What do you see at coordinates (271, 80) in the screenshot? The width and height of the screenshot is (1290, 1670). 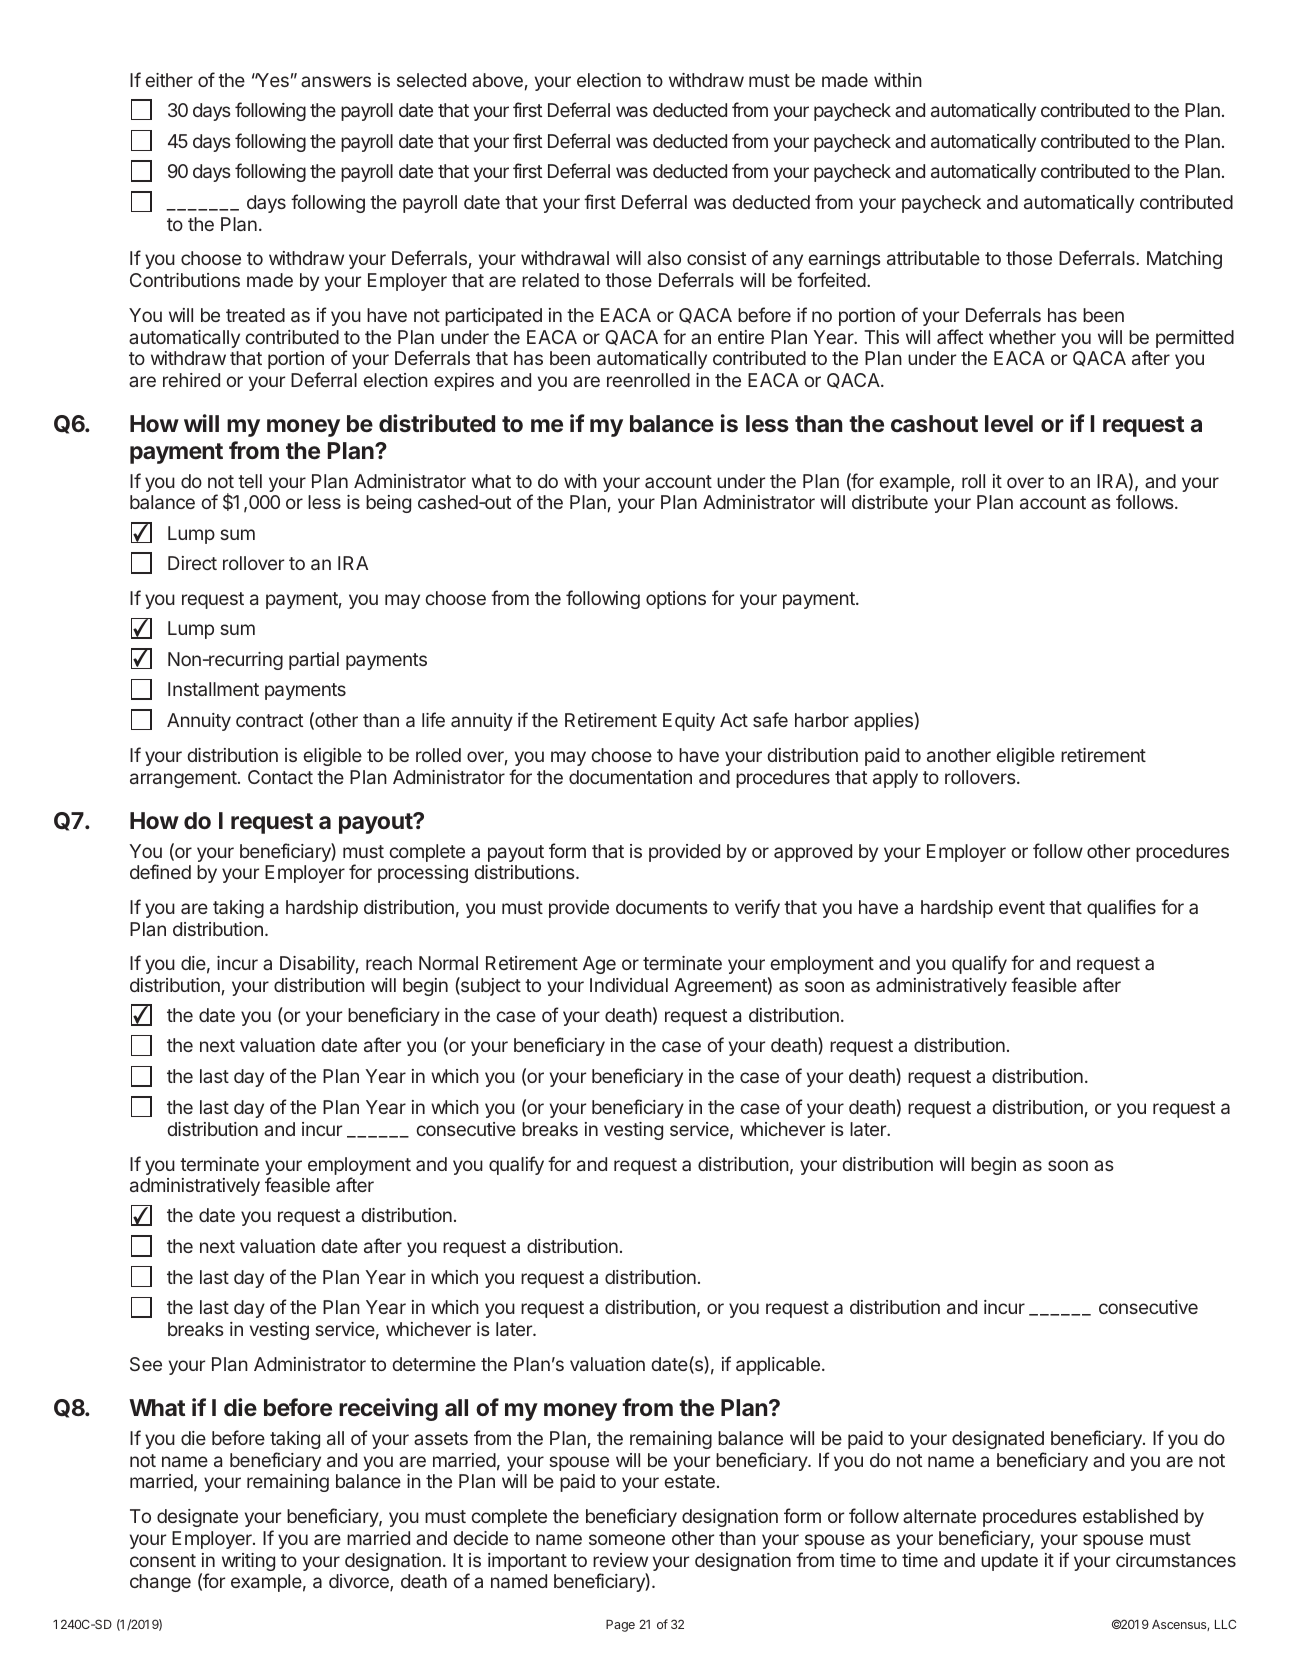 I see `Yes` at bounding box center [271, 80].
